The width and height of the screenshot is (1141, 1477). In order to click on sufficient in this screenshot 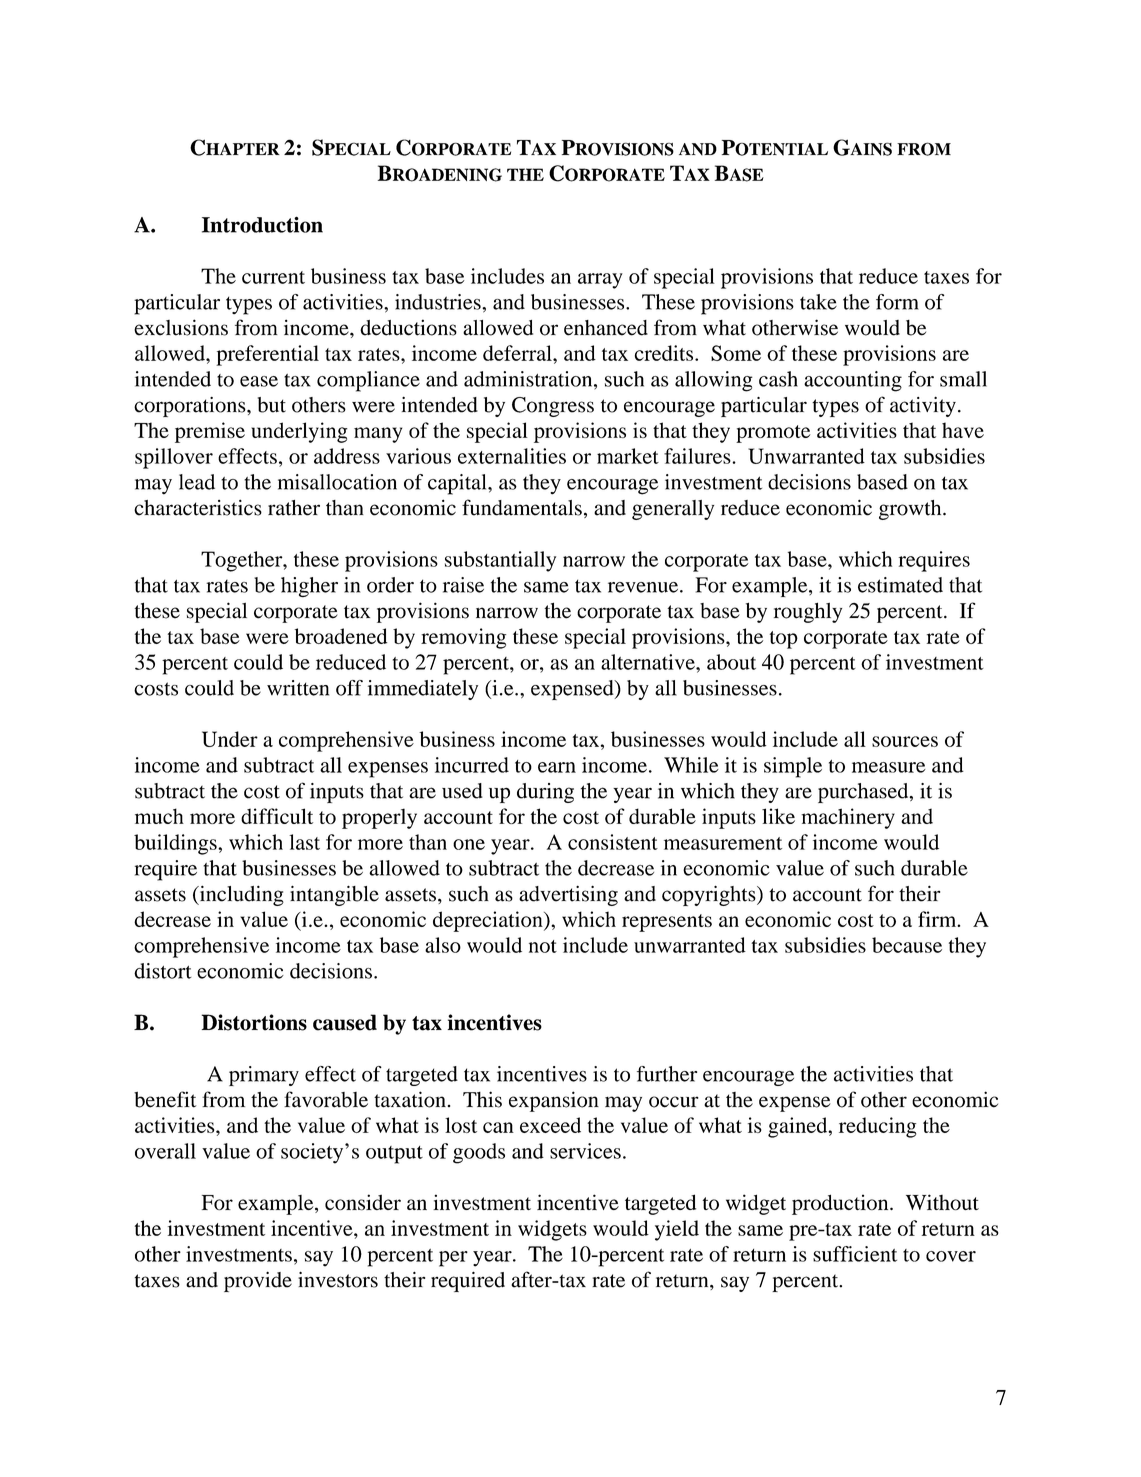, I will do `click(855, 1254)`.
